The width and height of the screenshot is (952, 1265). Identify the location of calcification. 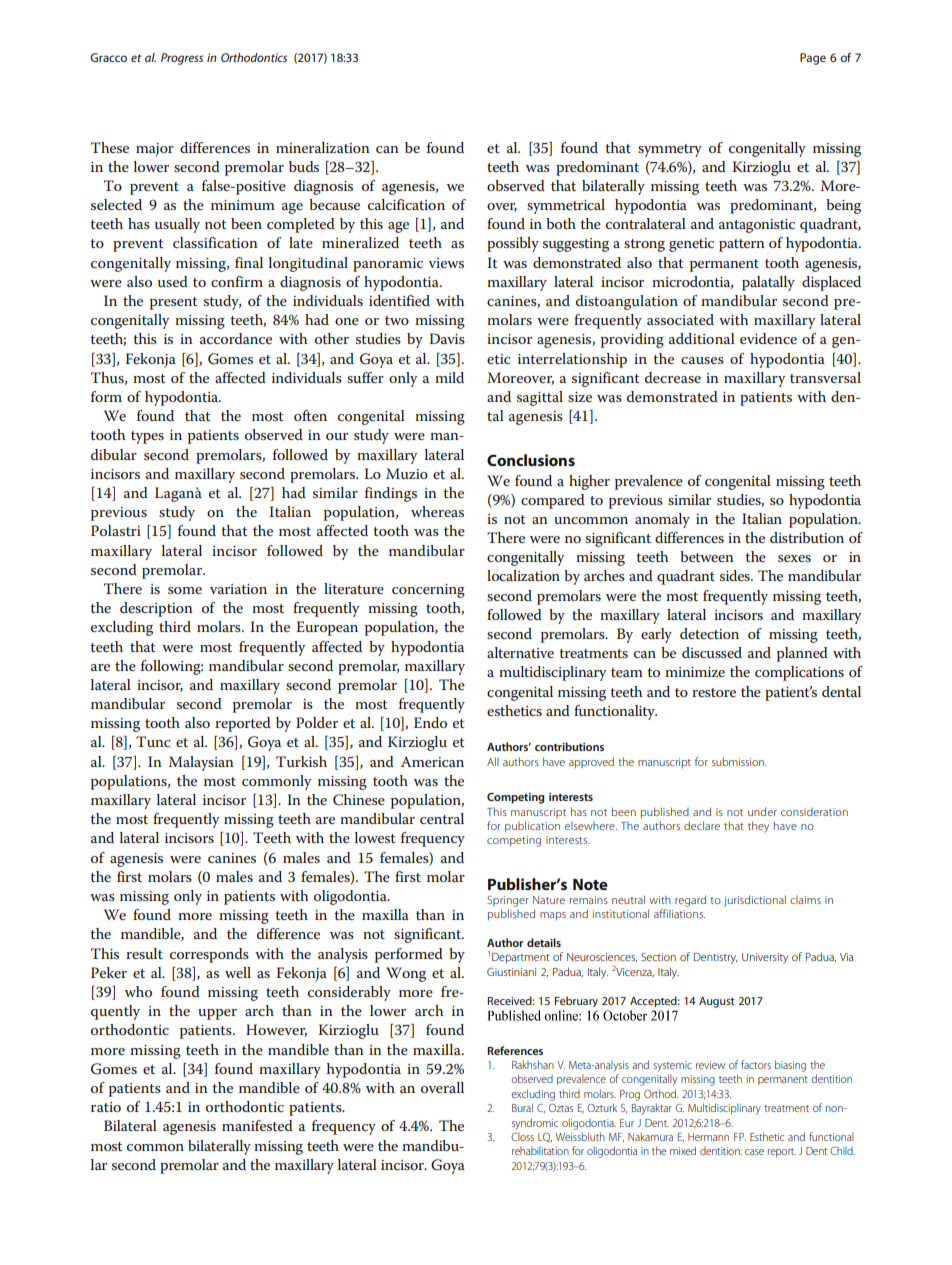
(406, 204).
